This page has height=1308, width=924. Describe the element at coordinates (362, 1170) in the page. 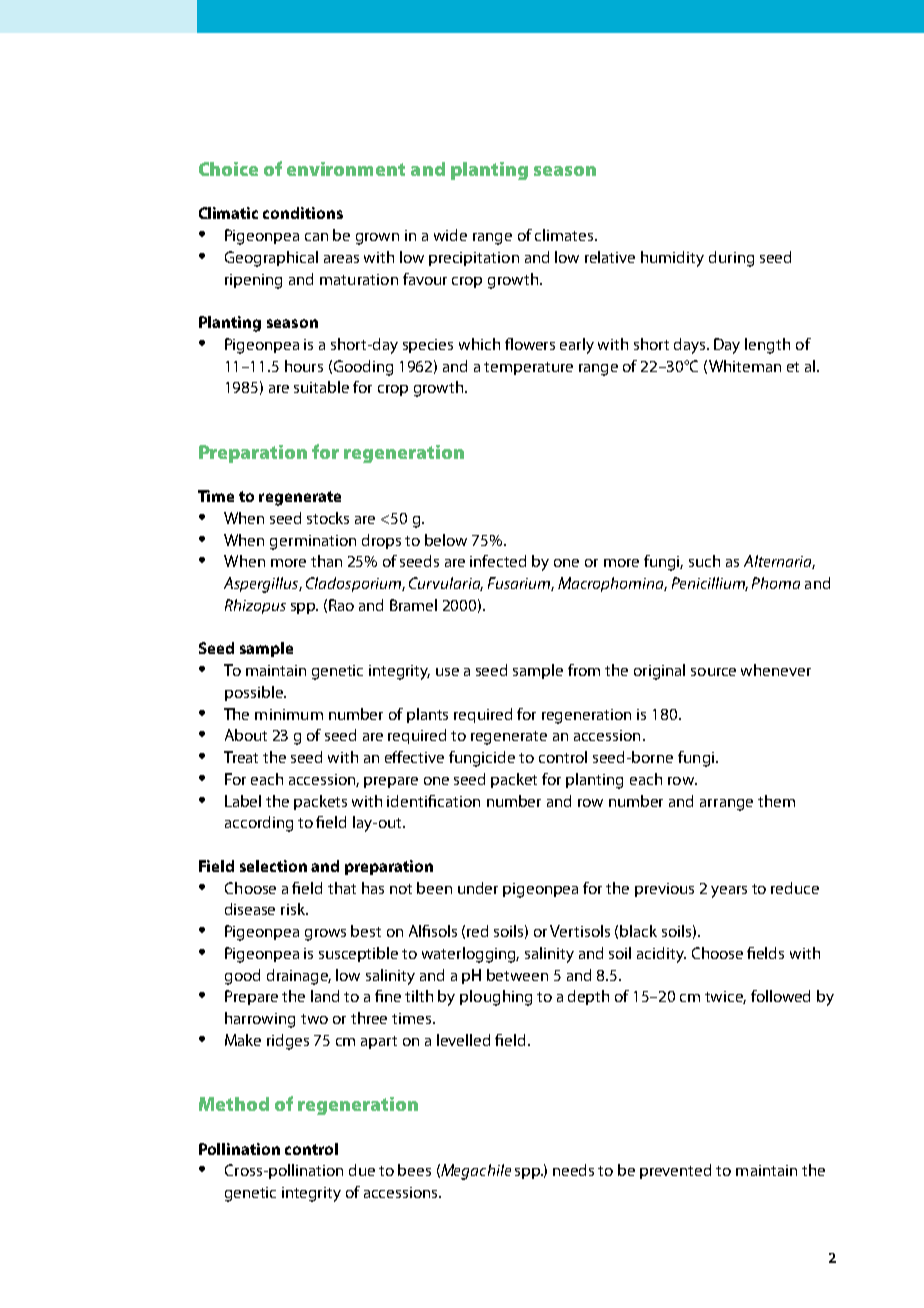

I see `due` at that location.
